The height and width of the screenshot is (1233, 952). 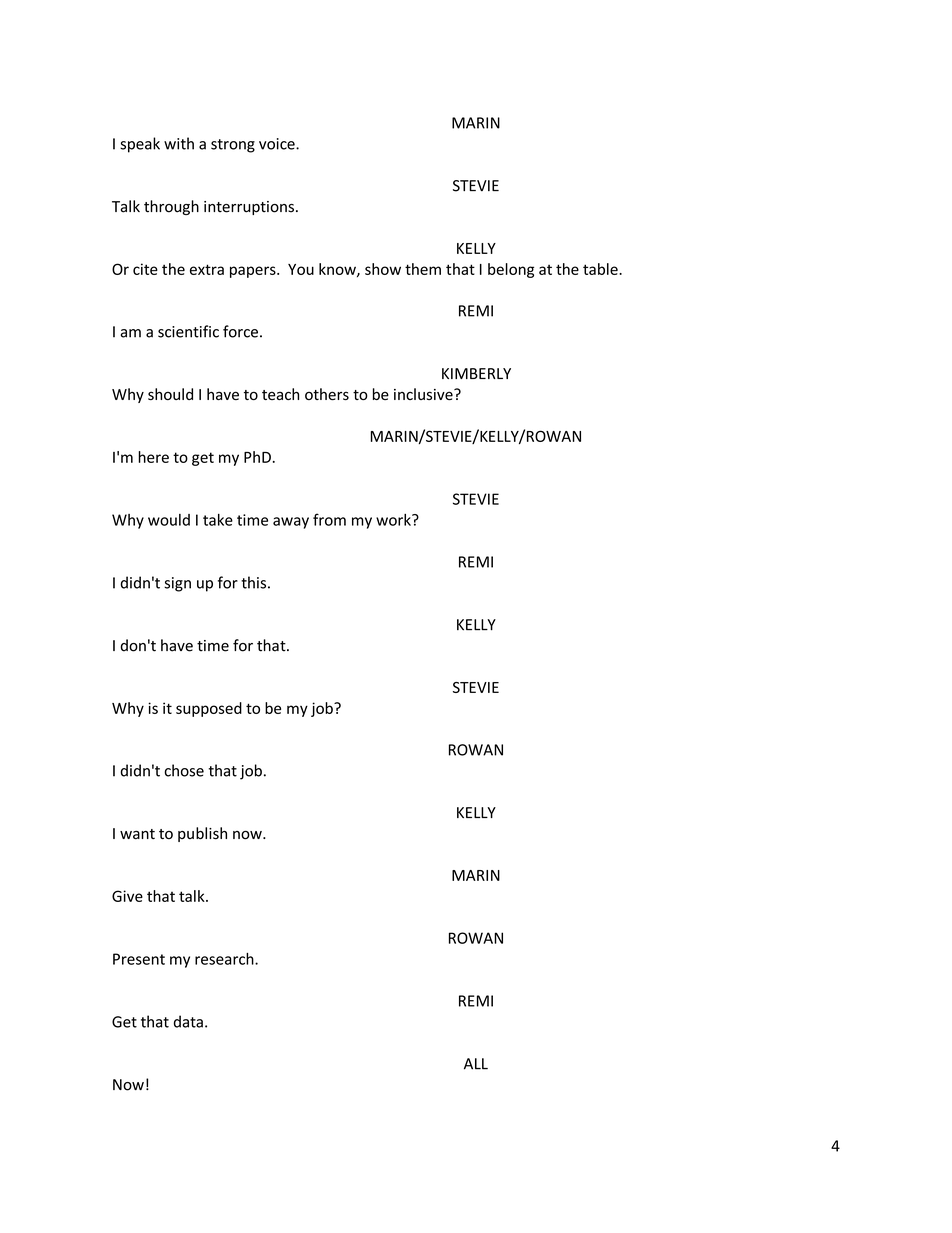 What do you see at coordinates (202, 834) in the screenshot?
I see `publish` at bounding box center [202, 834].
